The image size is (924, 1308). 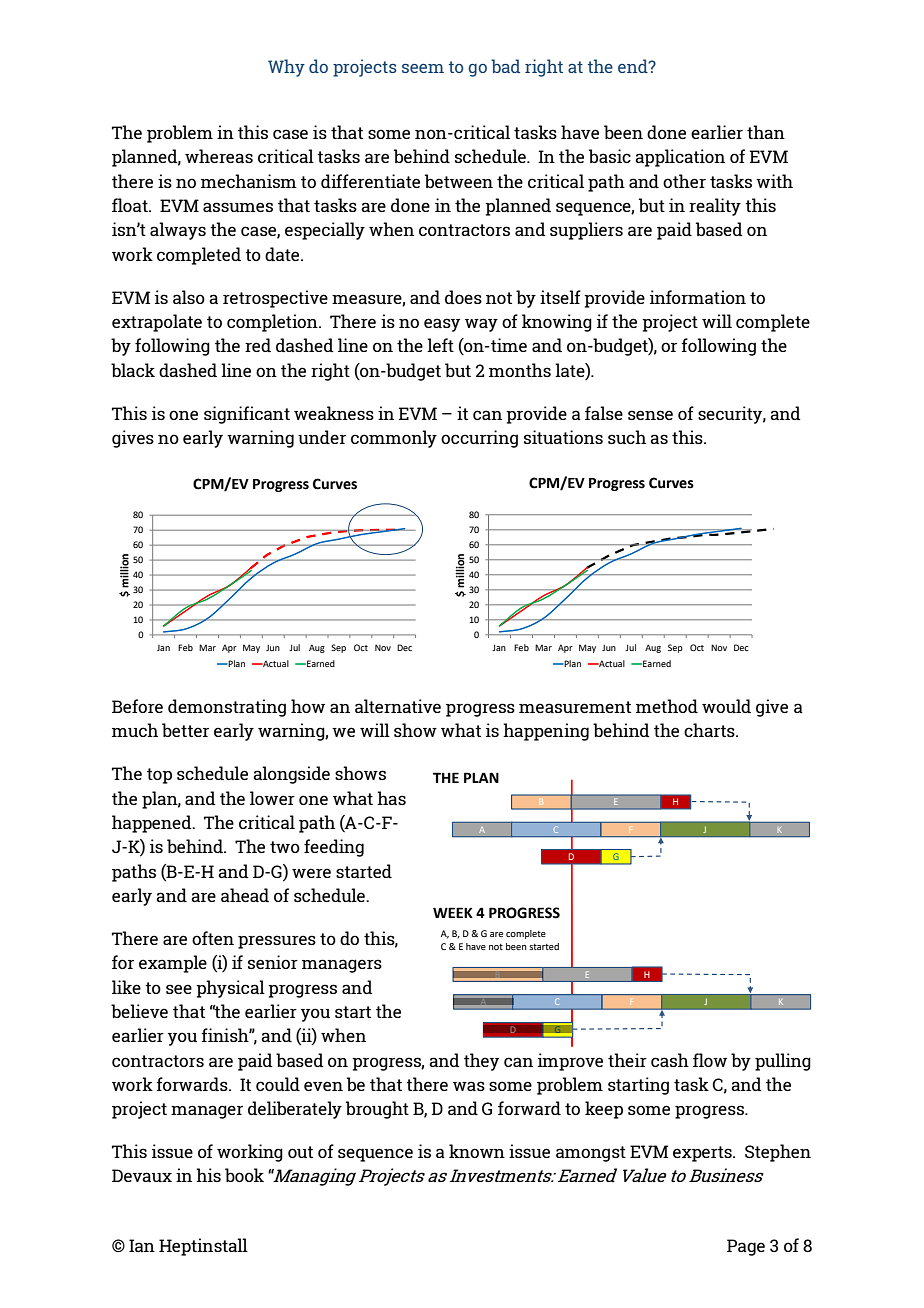 I want to click on such, so click(x=627, y=437).
